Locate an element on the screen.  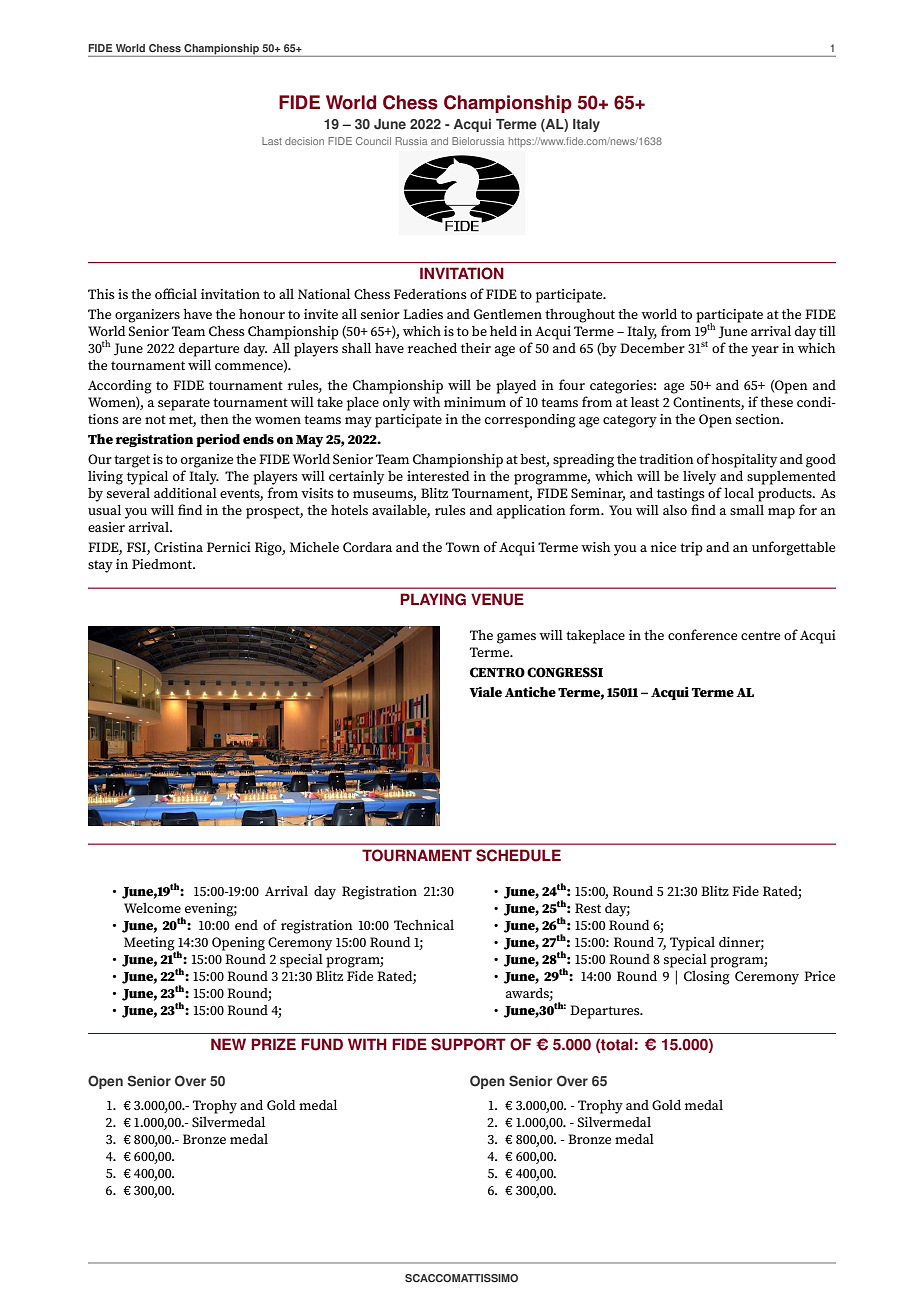
minimum is located at coordinates (475, 402).
